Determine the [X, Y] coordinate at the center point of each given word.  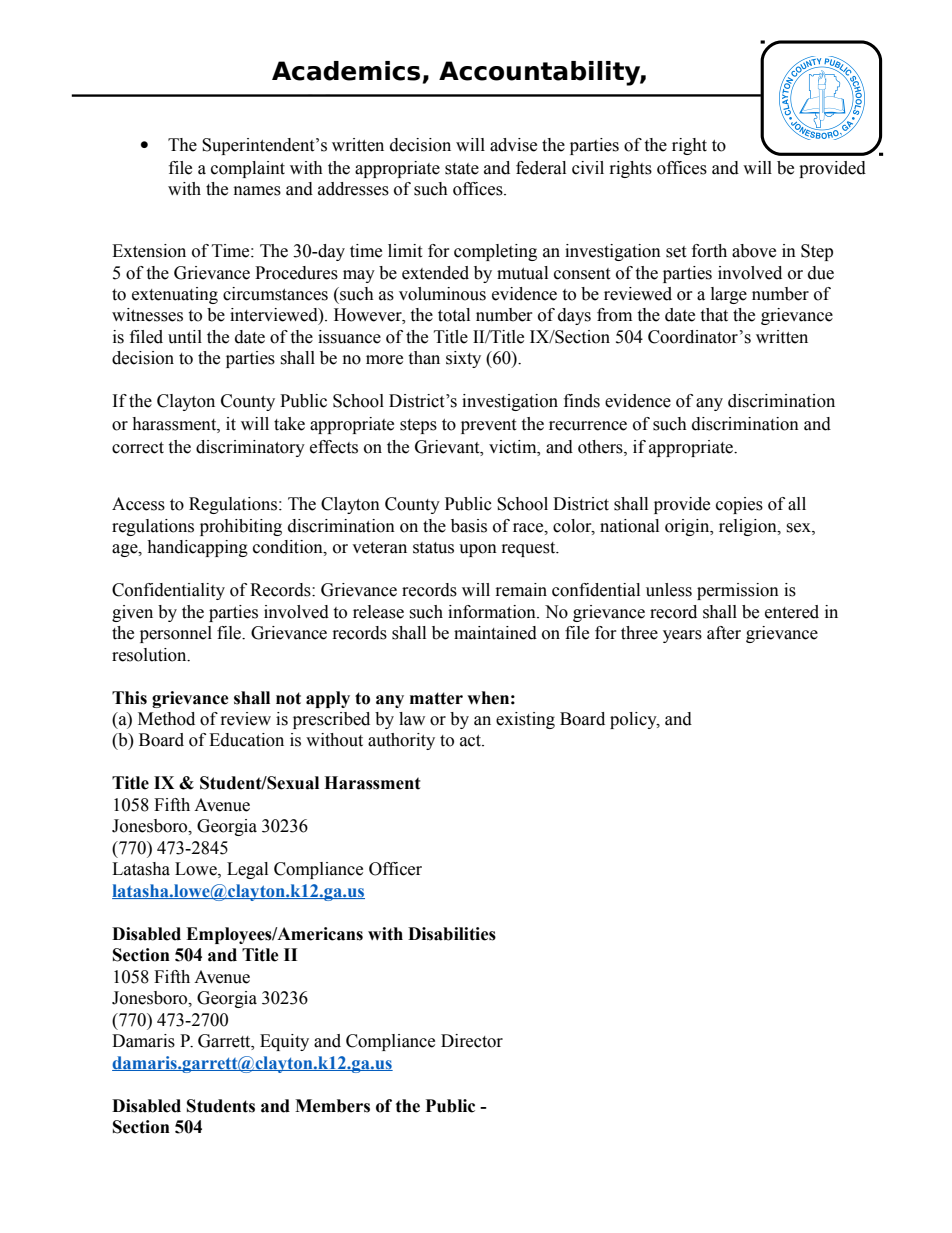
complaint [248, 169]
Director [472, 1041]
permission [738, 591]
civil [588, 168]
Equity [284, 1042]
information [493, 612]
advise [513, 145]
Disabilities [452, 934]
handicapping [197, 548]
